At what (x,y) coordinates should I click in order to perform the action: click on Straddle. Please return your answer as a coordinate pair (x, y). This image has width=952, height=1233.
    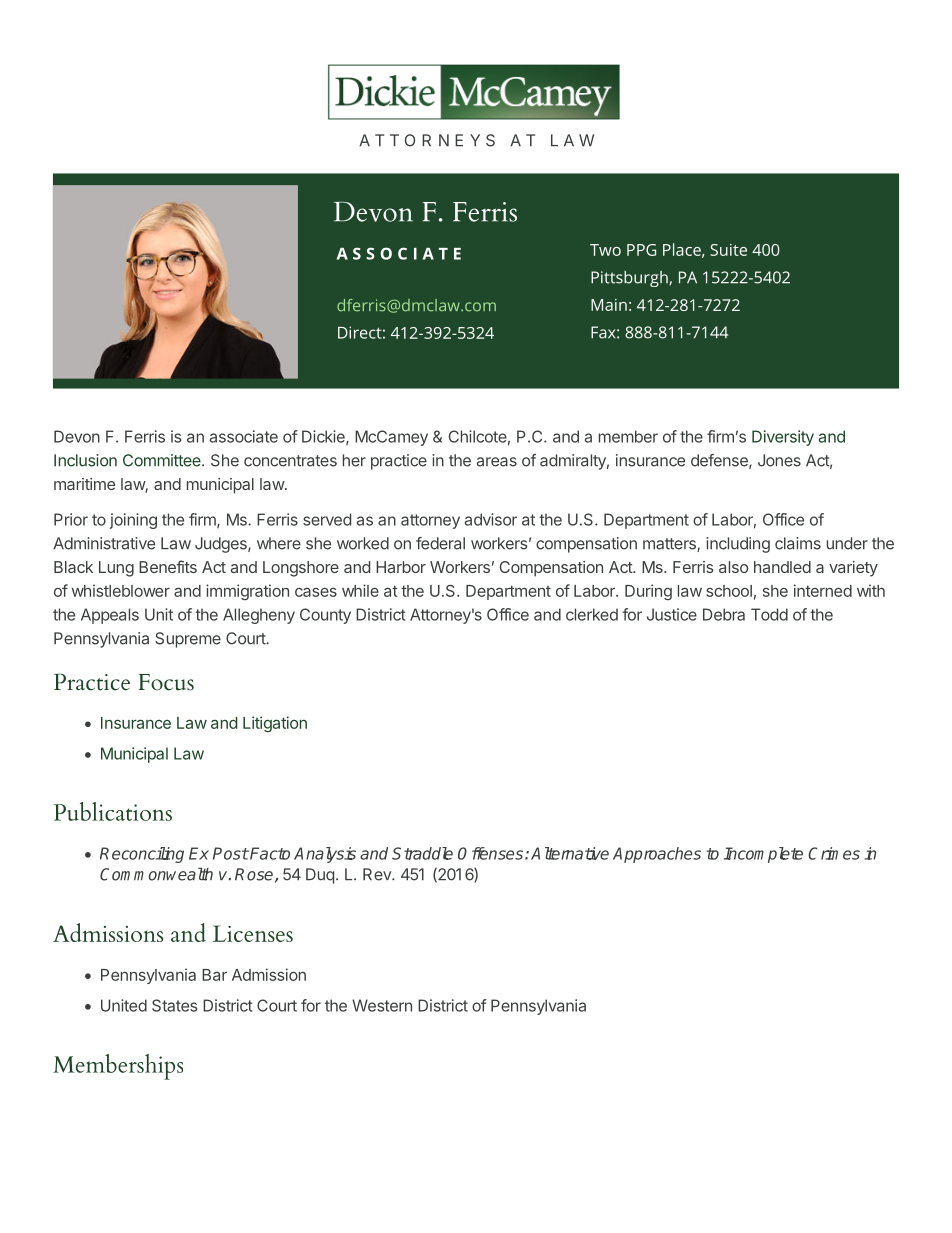
    Looking at the image, I should click on (422, 853).
